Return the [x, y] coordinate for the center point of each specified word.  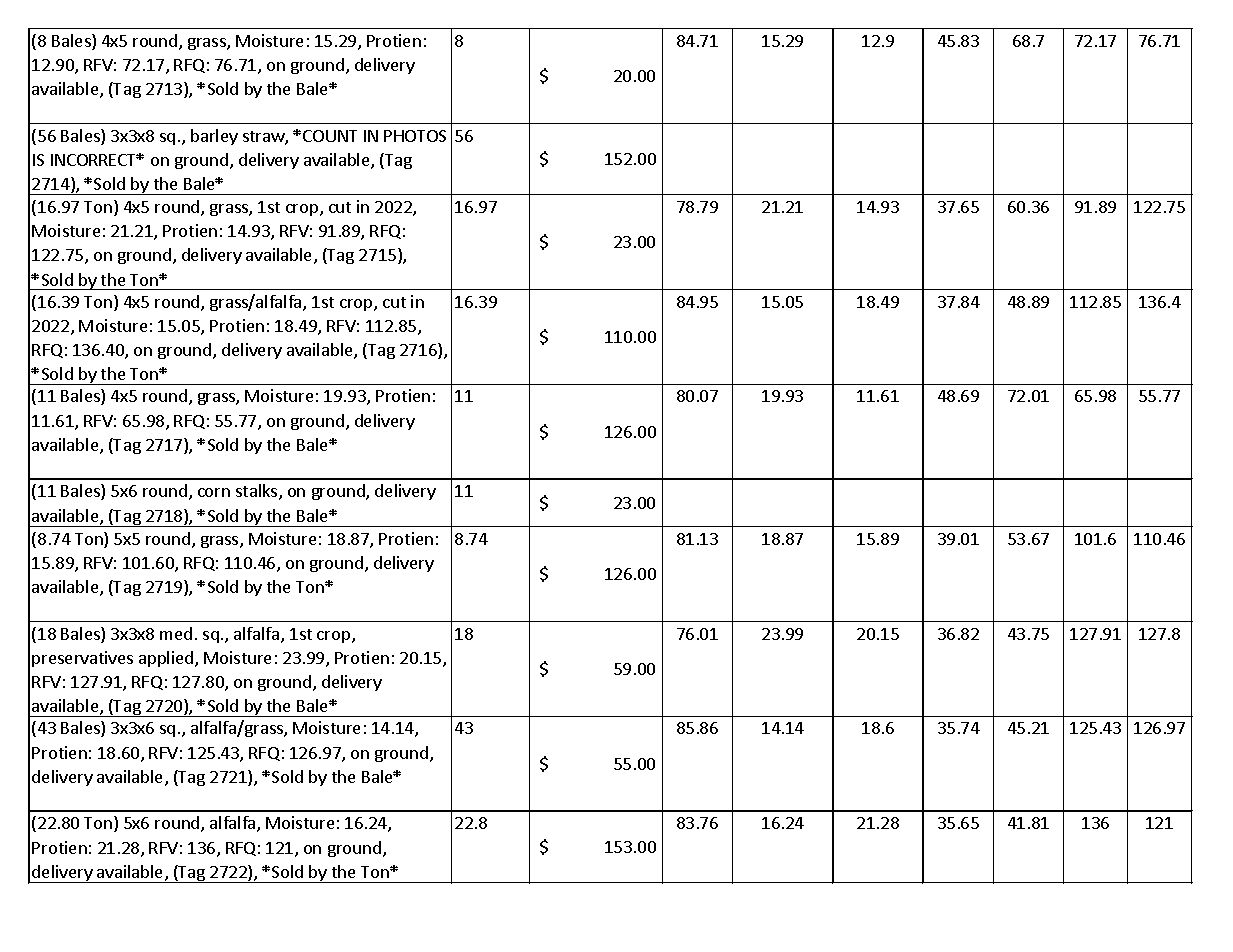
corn [214, 492]
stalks [258, 492]
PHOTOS [415, 136]
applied [167, 659]
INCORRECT [95, 160]
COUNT [330, 136]
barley [214, 137]
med [176, 633]
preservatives [82, 659]
